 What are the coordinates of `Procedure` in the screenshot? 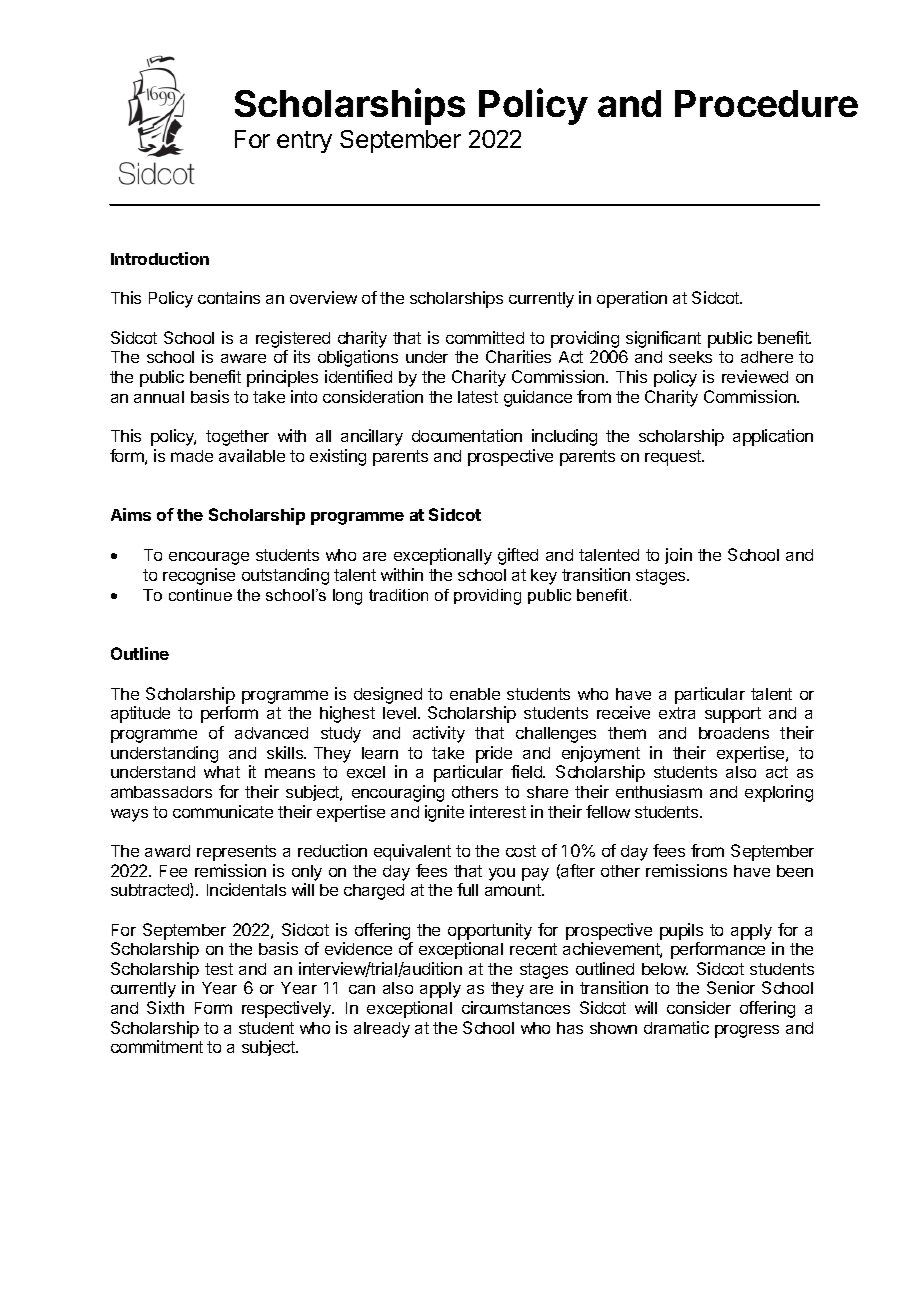 It's located at (766, 103).
